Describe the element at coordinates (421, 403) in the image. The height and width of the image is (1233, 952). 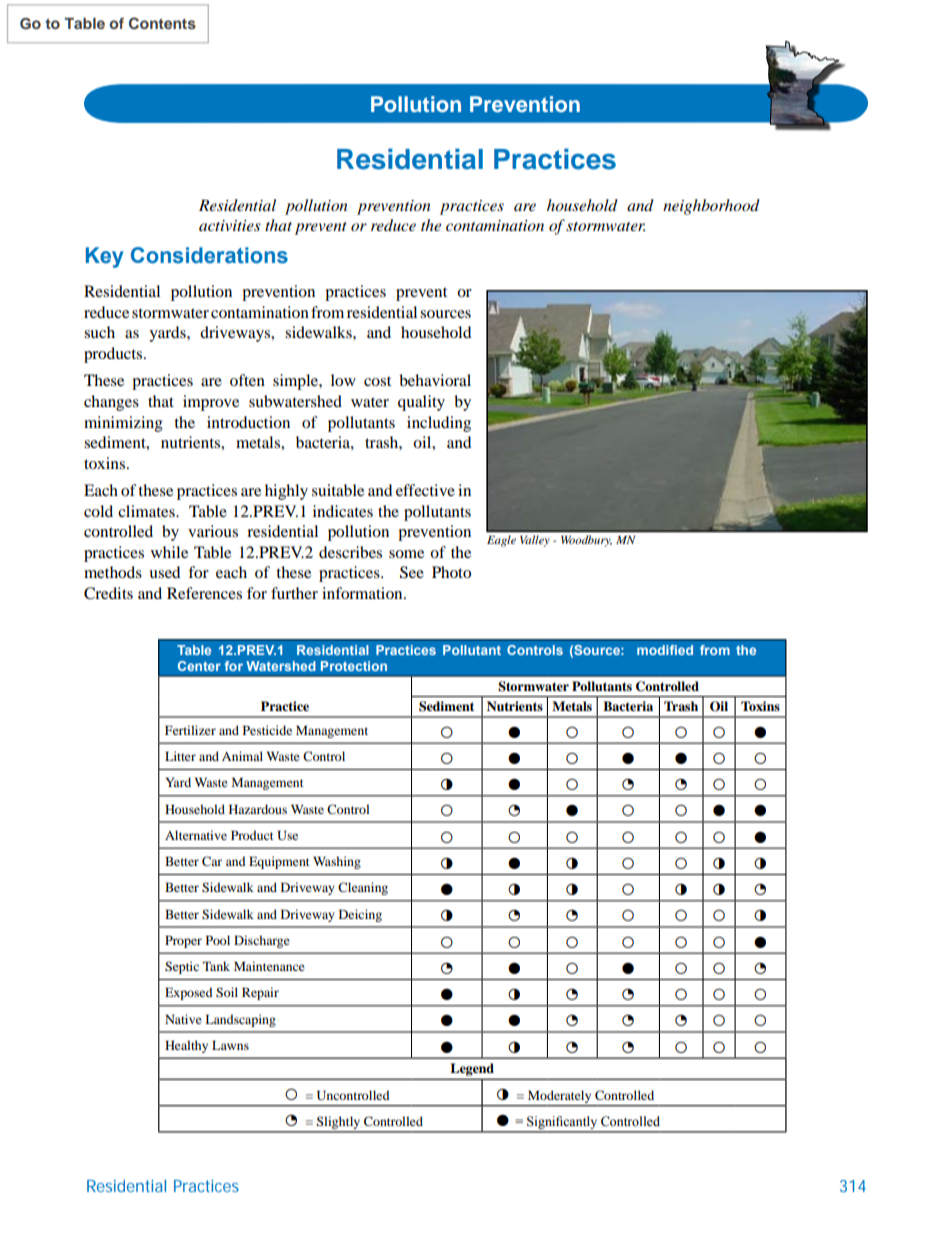
I see `quality` at that location.
